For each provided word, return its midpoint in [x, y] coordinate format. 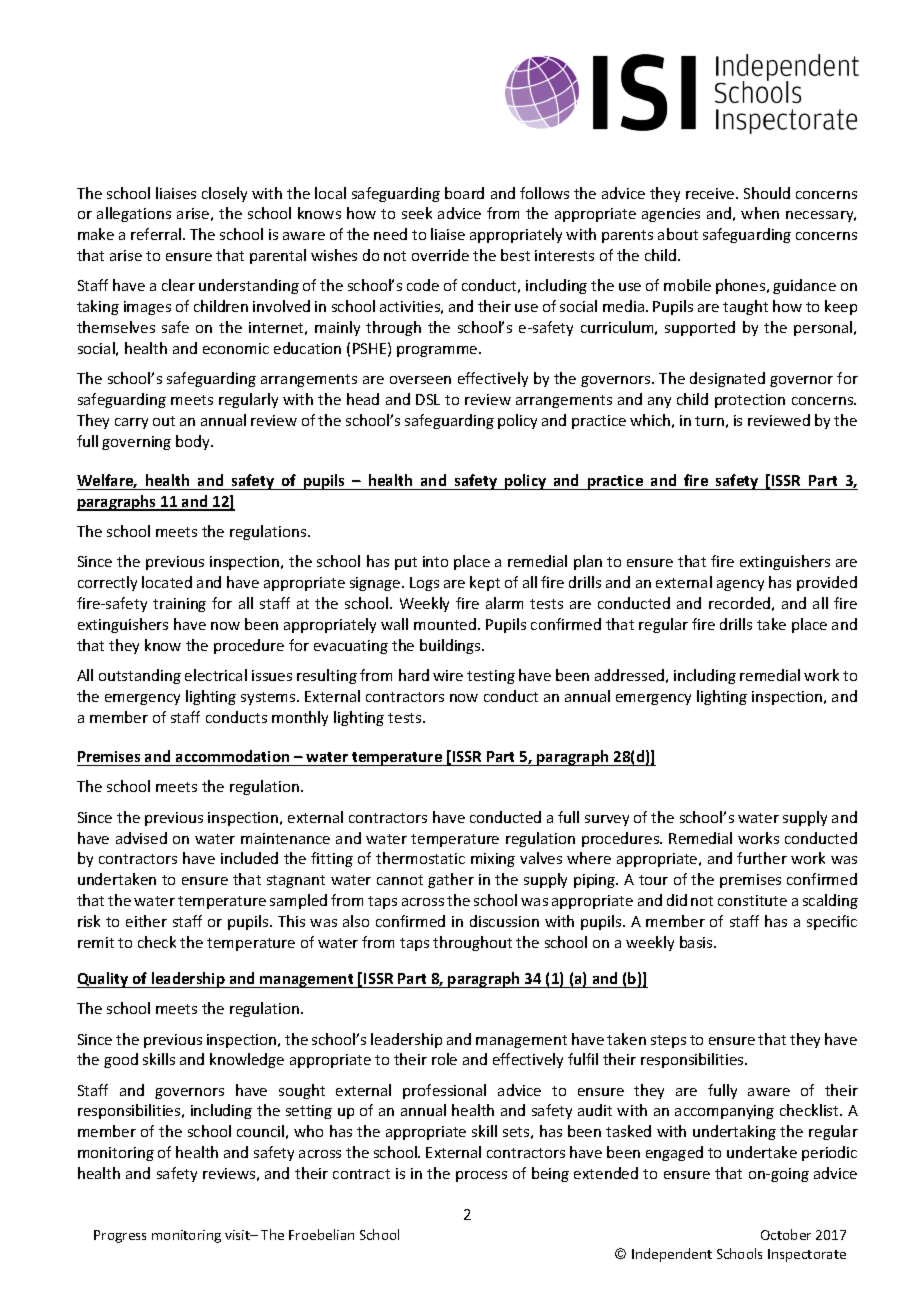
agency [740, 585]
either [146, 921]
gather [451, 880]
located [167, 582]
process [481, 1176]
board [464, 193]
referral [157, 234]
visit [239, 1235]
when [760, 213]
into [435, 561]
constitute [752, 900]
